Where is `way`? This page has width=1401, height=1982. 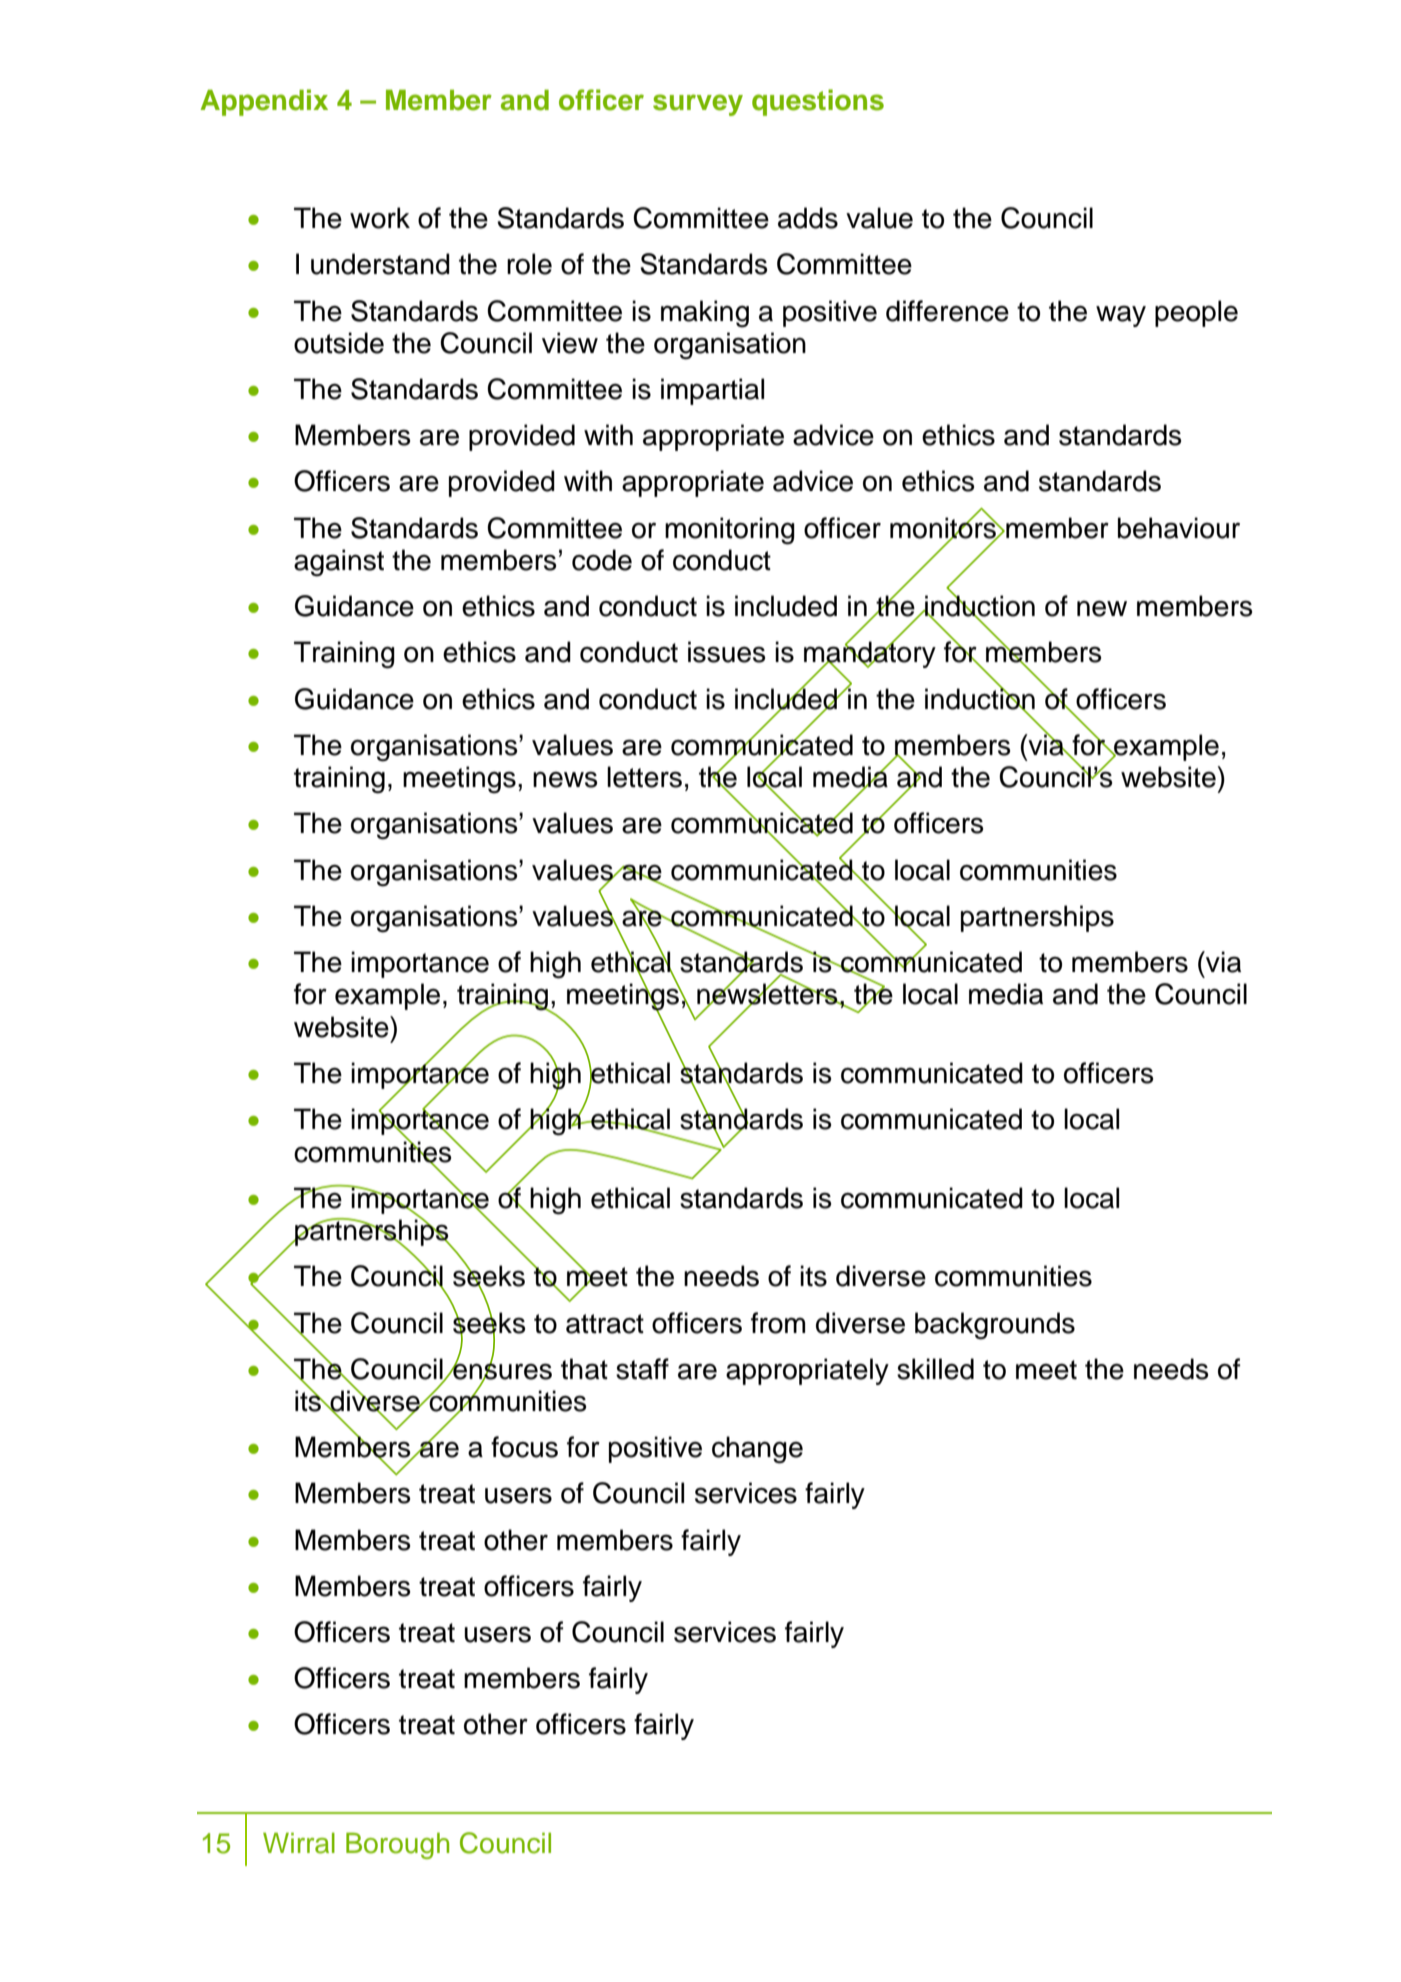 way is located at coordinates (1121, 316).
